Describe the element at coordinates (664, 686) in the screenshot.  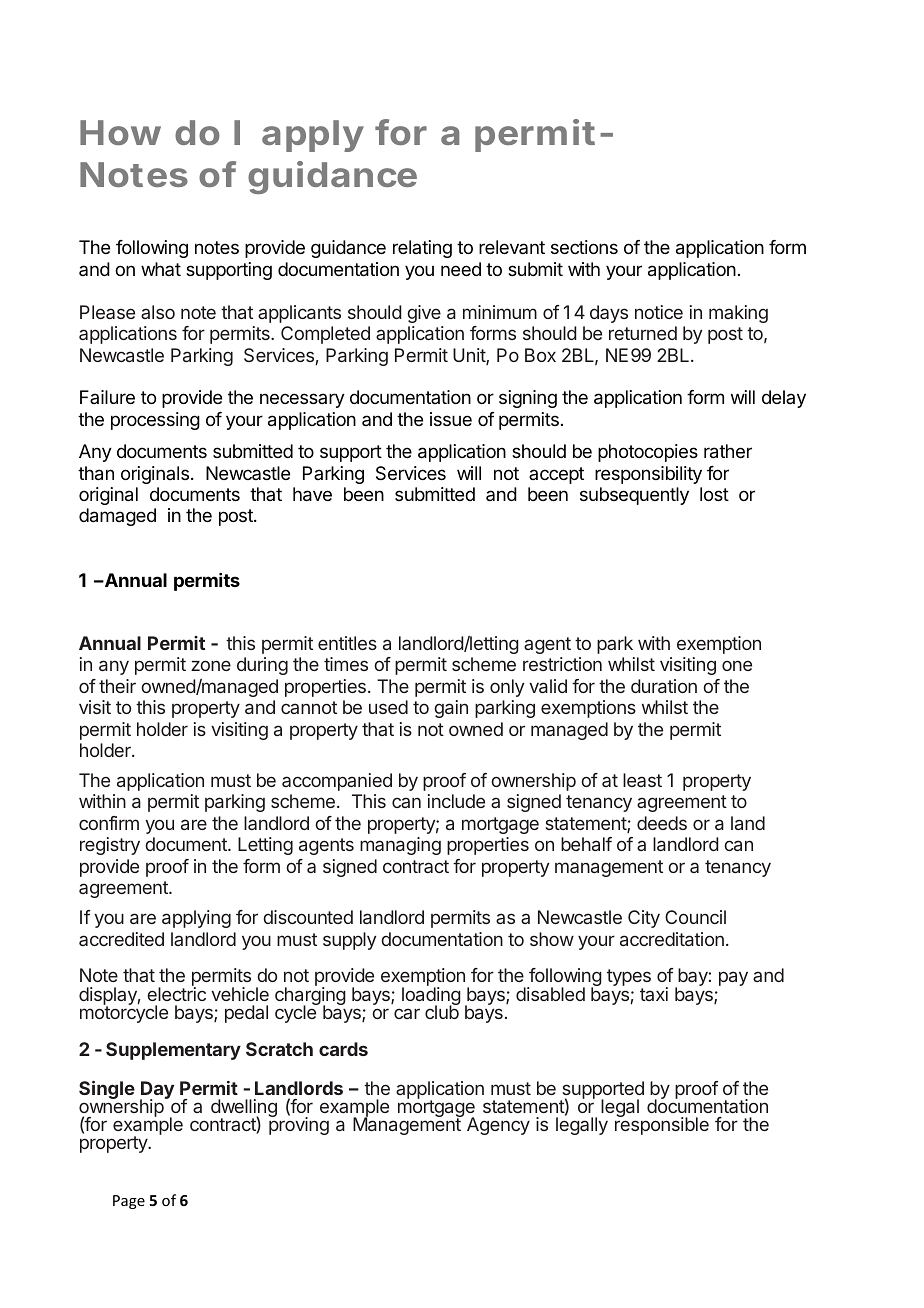
I see `duration` at that location.
